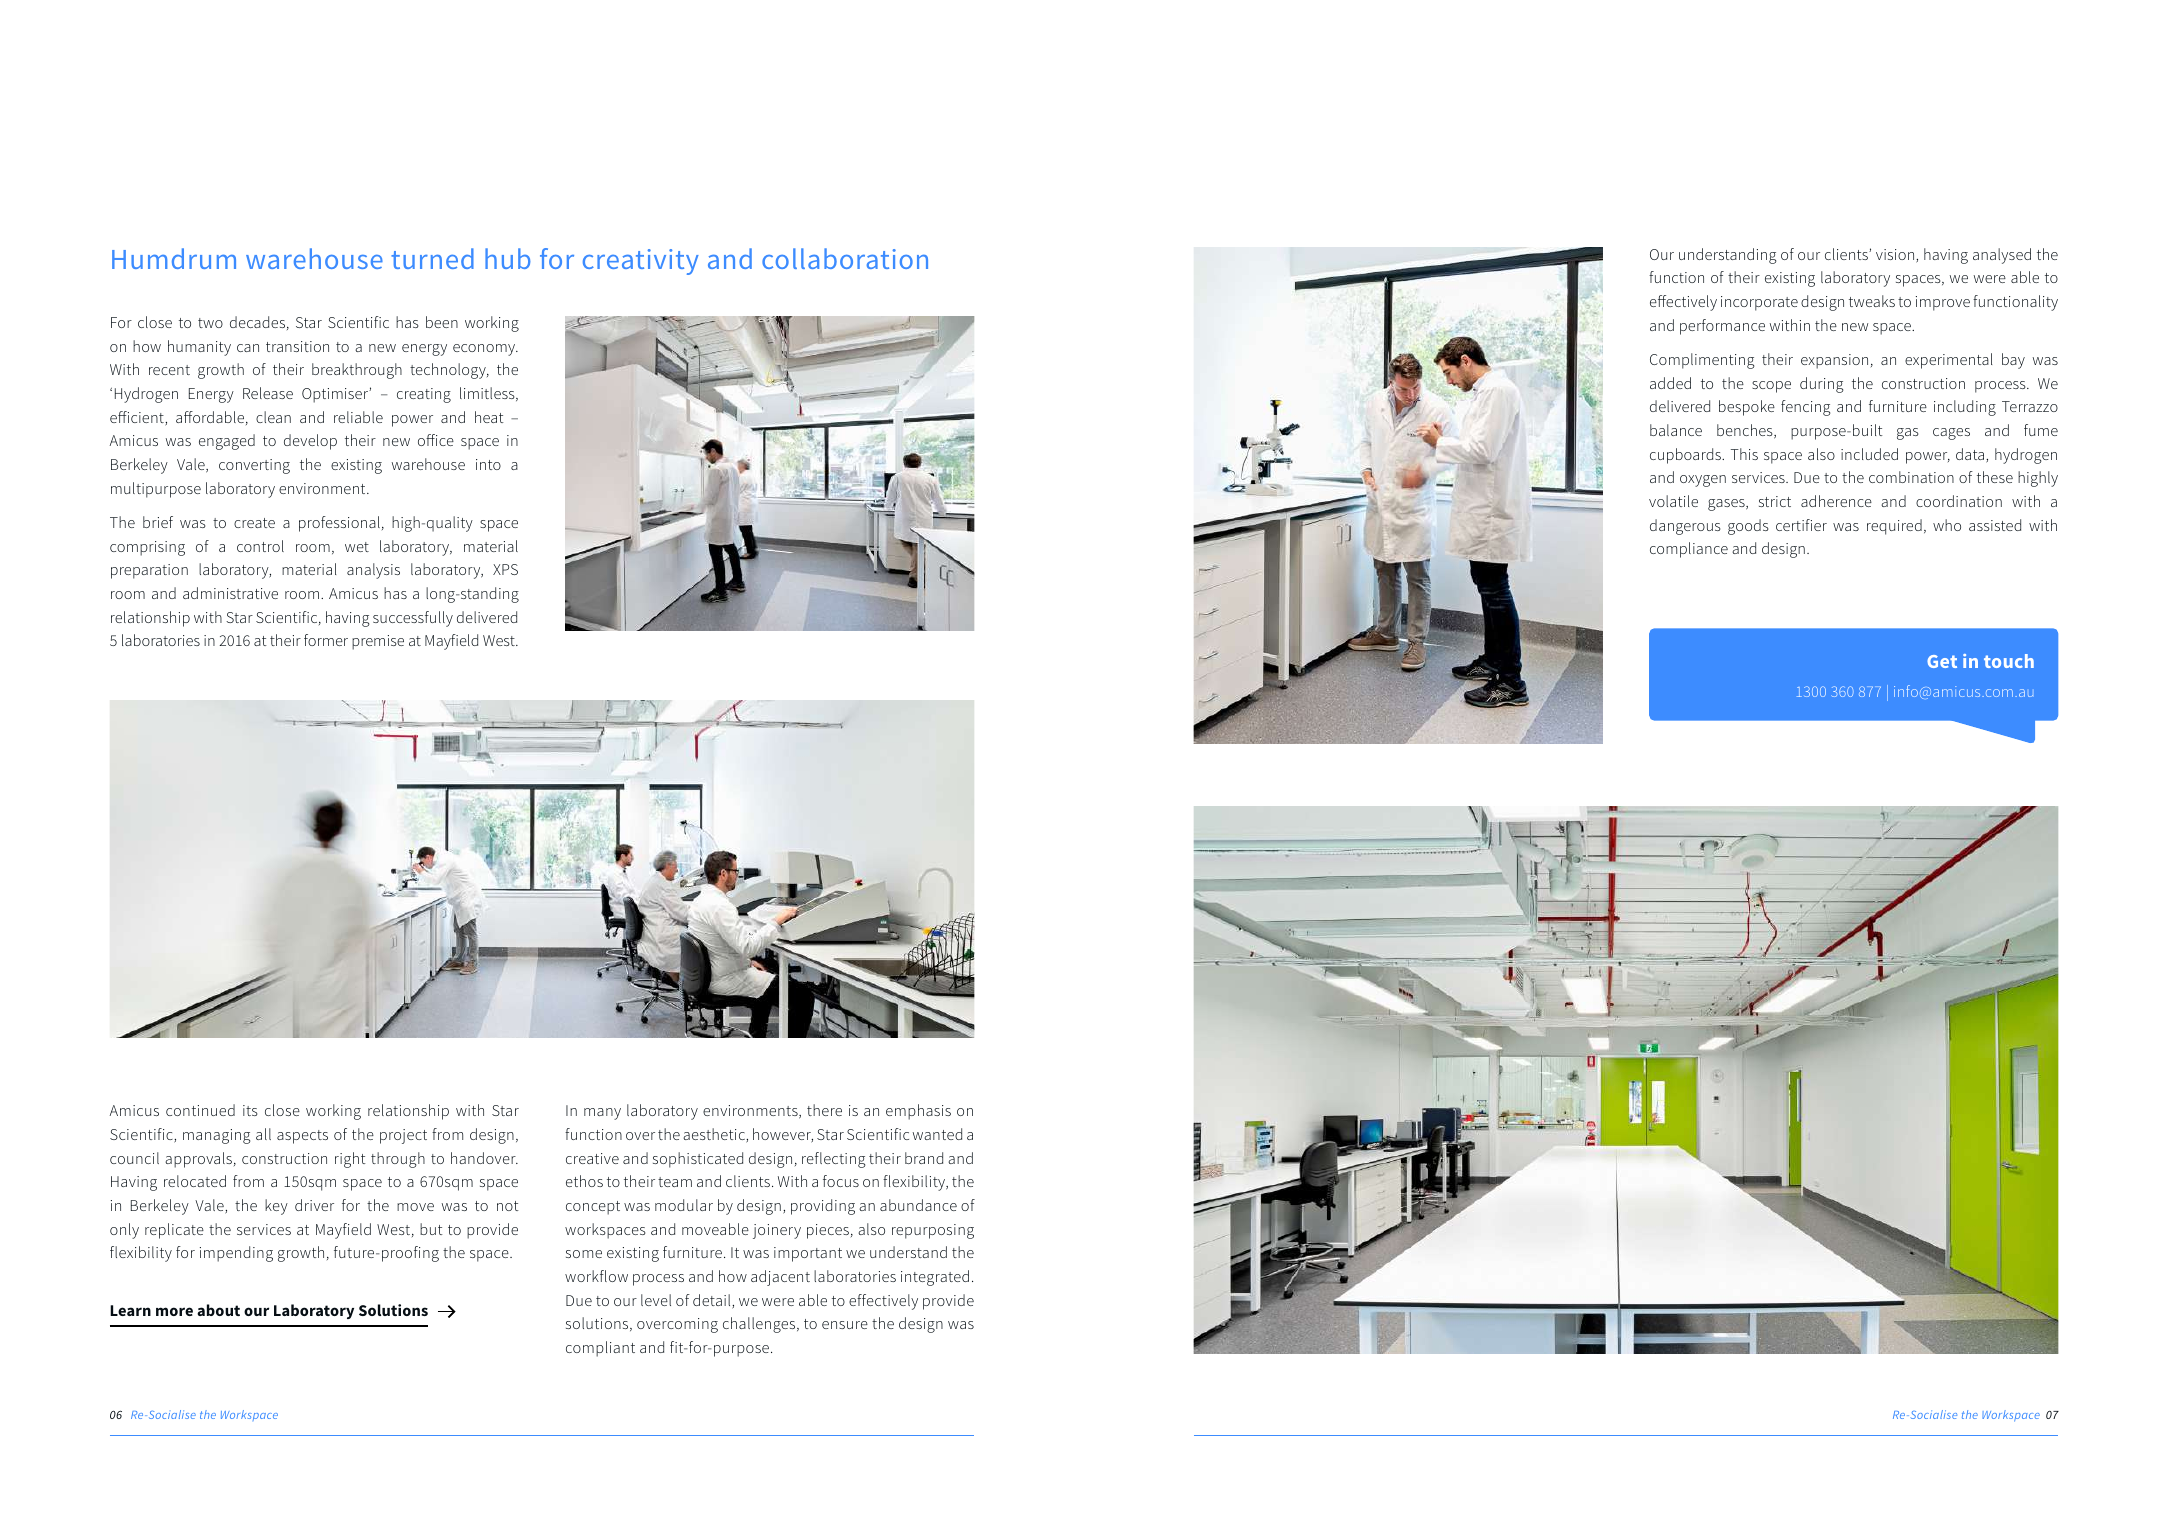 This screenshot has height=1533, width=2168. Describe the element at coordinates (918, 1112) in the screenshot. I see `emphasis` at that location.
